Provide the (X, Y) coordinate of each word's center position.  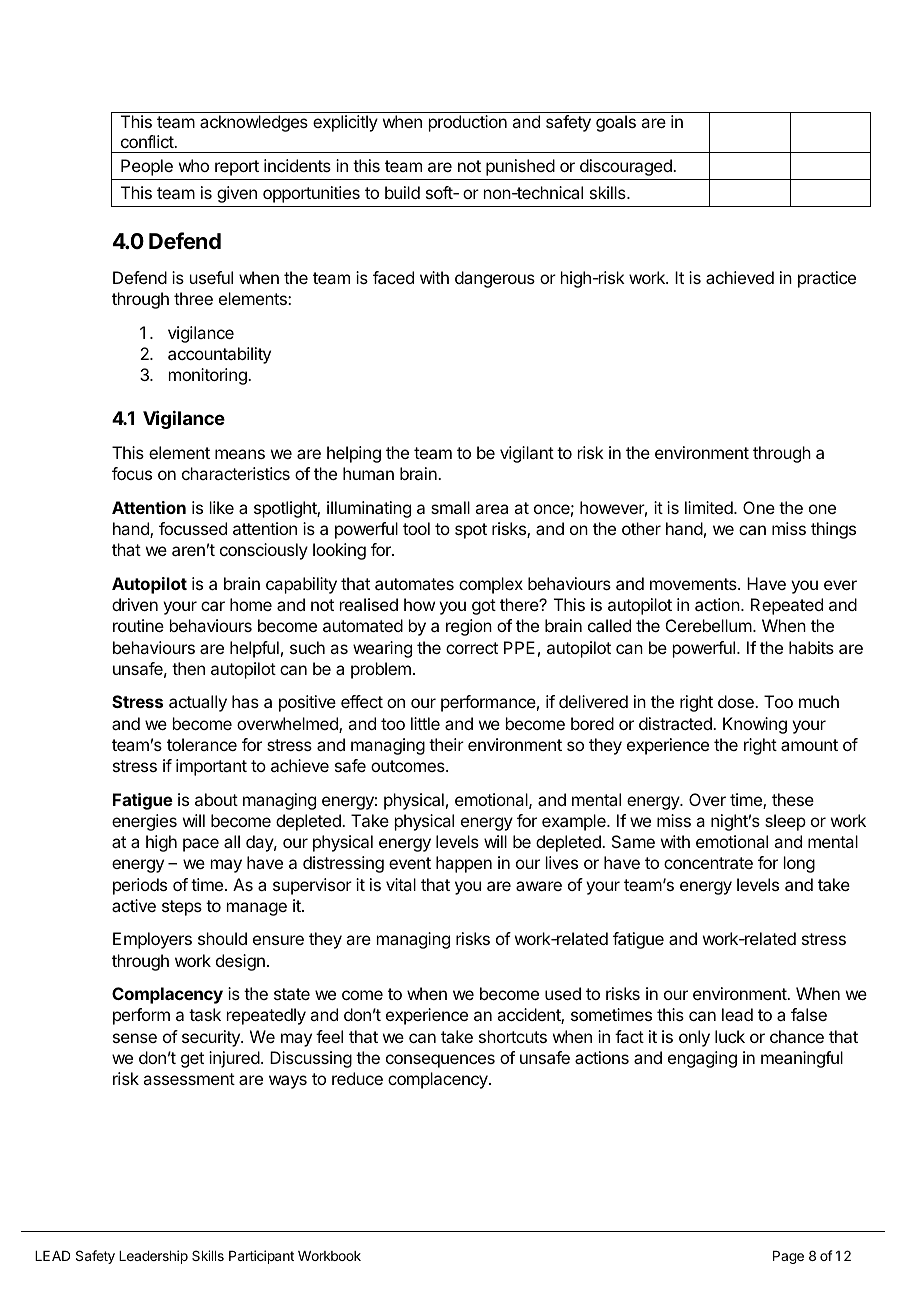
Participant (261, 1257)
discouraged (627, 167)
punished (520, 167)
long (799, 864)
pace (201, 845)
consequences (440, 1061)
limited (710, 507)
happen (464, 864)
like (222, 507)
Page (788, 1257)
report (237, 168)
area (491, 509)
